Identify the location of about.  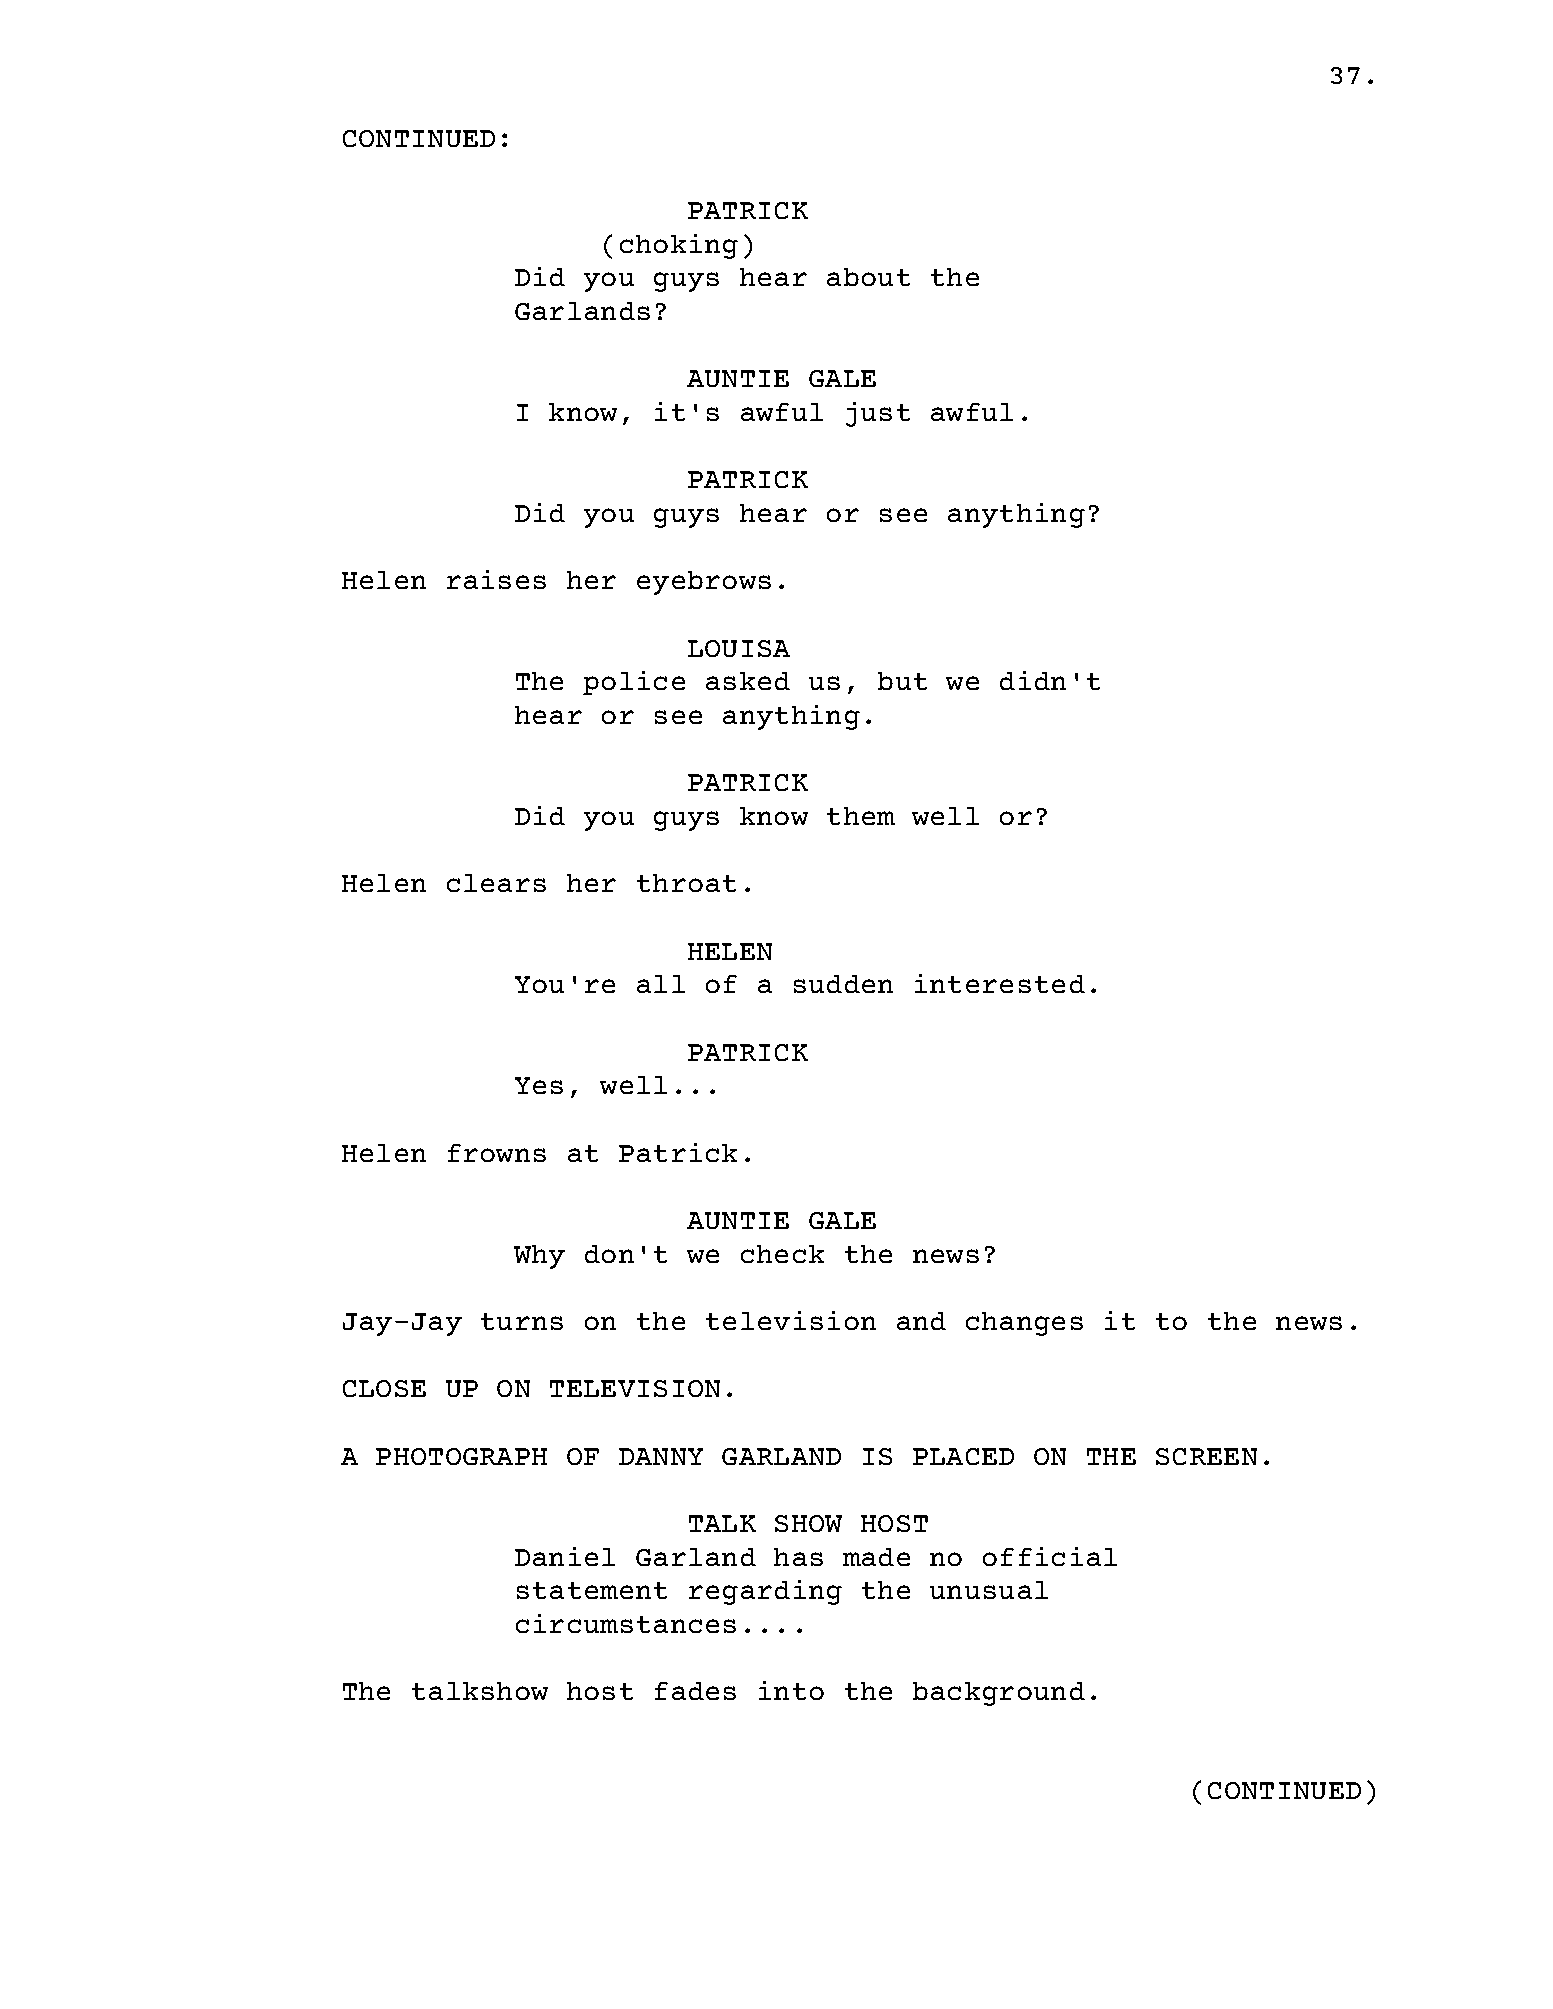
(868, 277).
